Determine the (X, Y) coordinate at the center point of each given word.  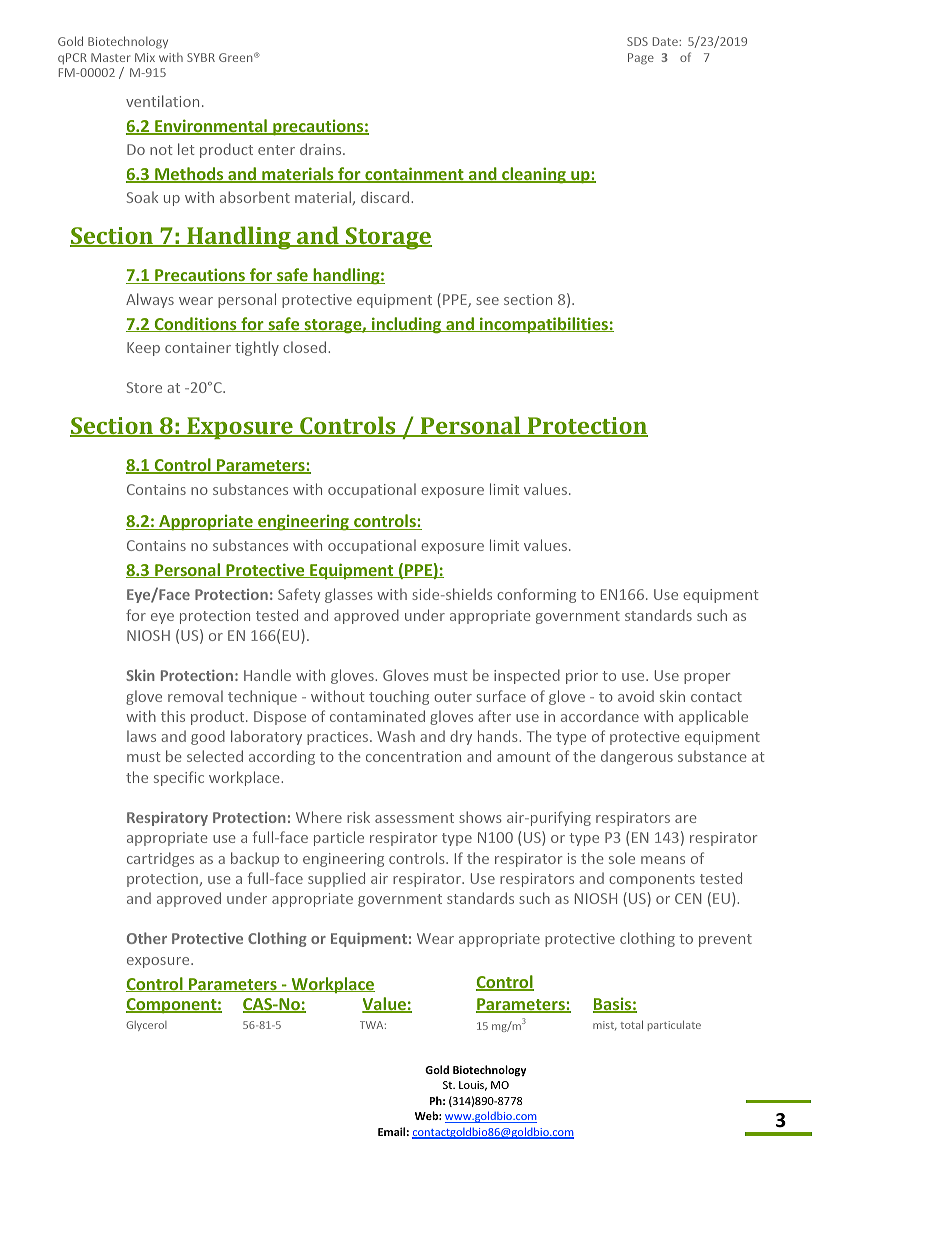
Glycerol (146, 1026)
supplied (336, 879)
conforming (536, 595)
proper (707, 678)
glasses (349, 595)
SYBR (201, 57)
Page (641, 59)
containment (414, 175)
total (631, 1024)
